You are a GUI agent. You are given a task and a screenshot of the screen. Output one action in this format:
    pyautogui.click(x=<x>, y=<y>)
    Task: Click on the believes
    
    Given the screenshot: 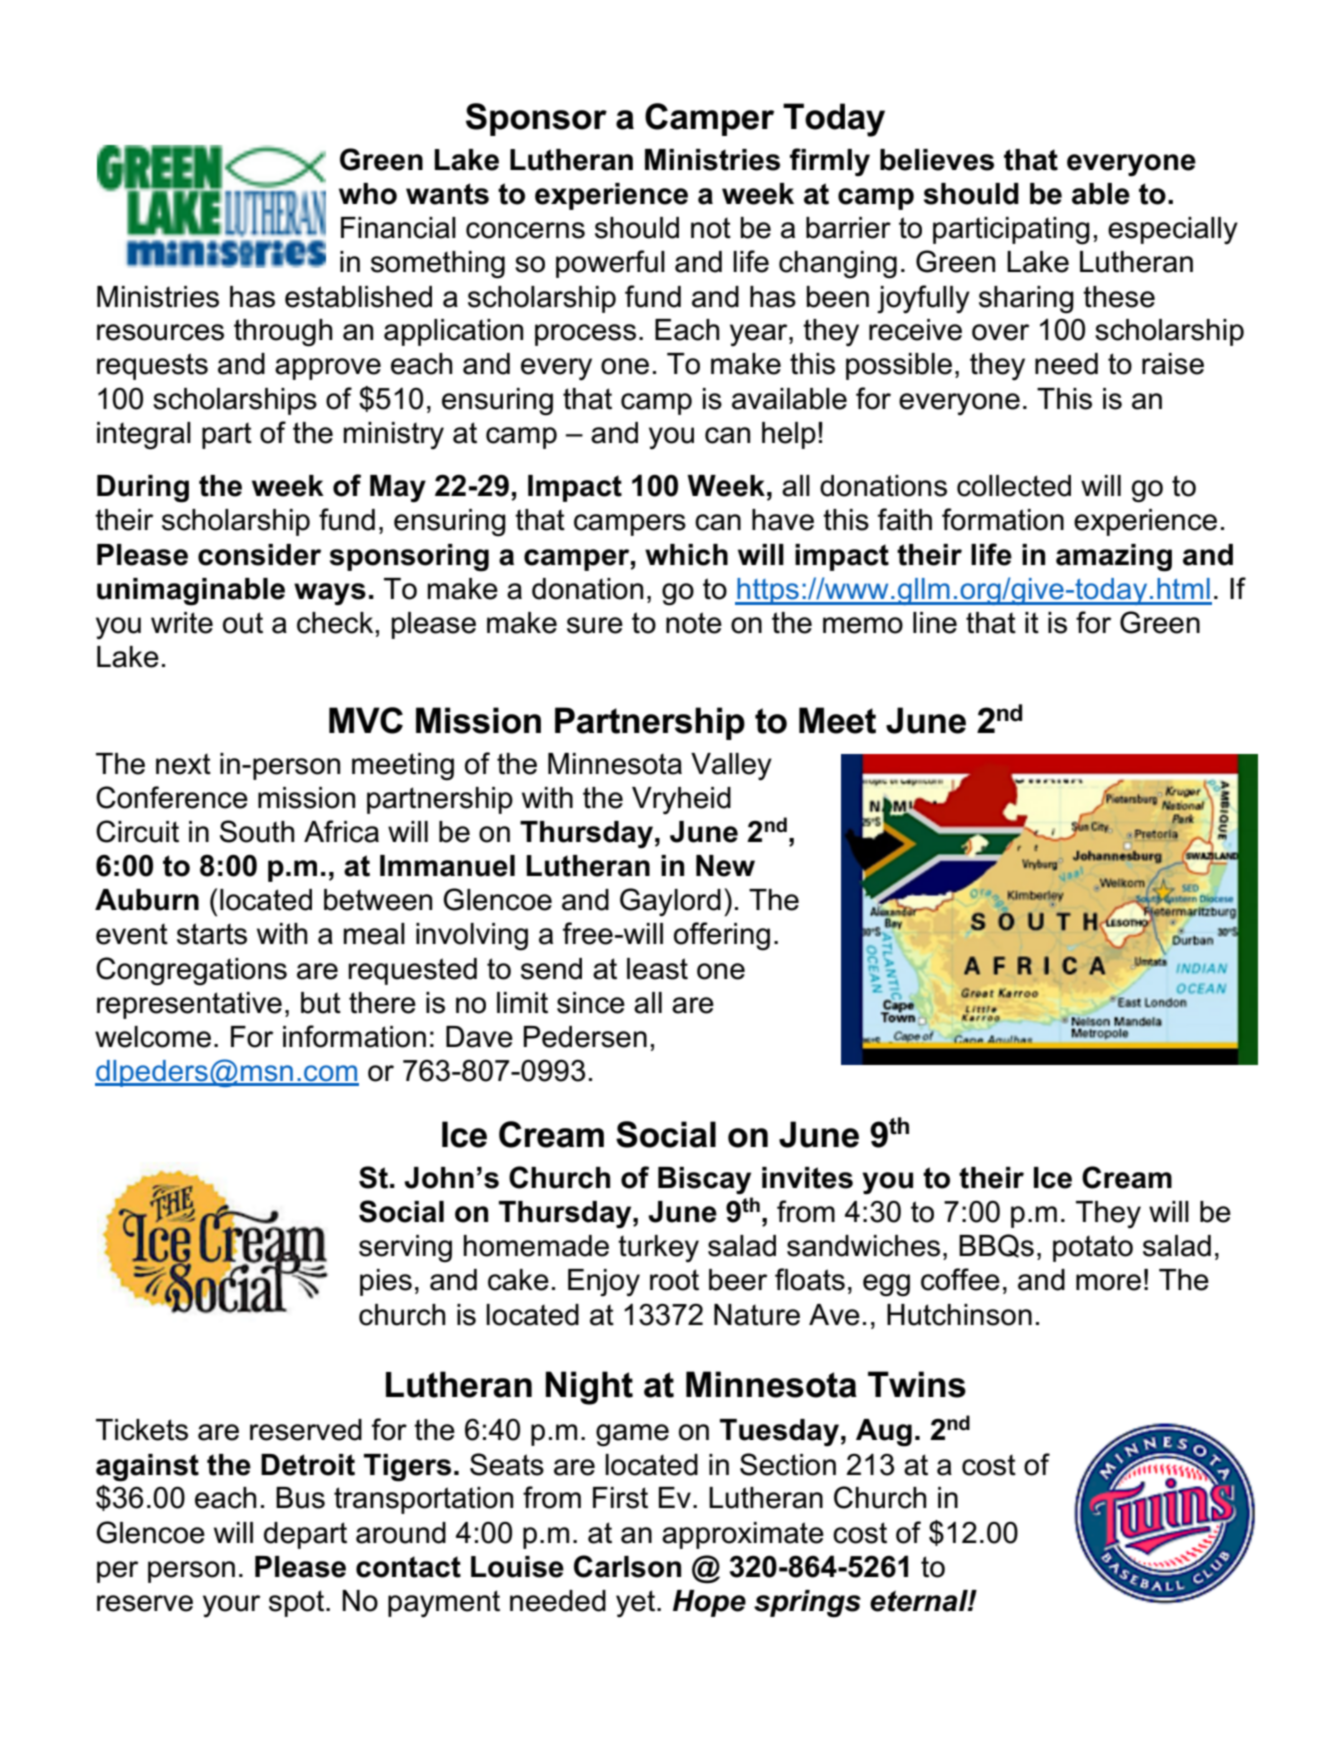 What is the action you would take?
    pyautogui.click(x=937, y=160)
